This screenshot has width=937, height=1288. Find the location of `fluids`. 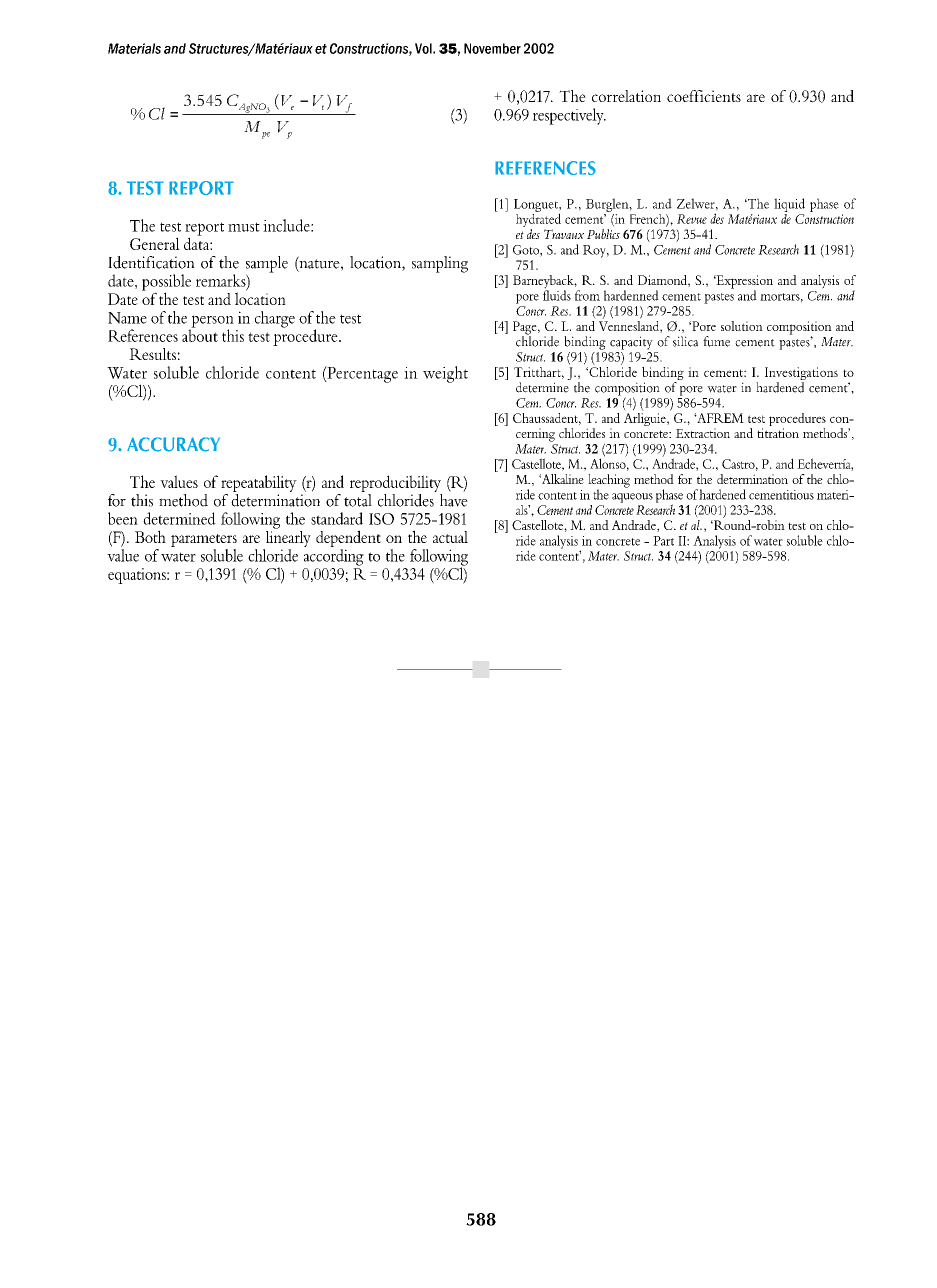

fluids is located at coordinates (557, 294).
